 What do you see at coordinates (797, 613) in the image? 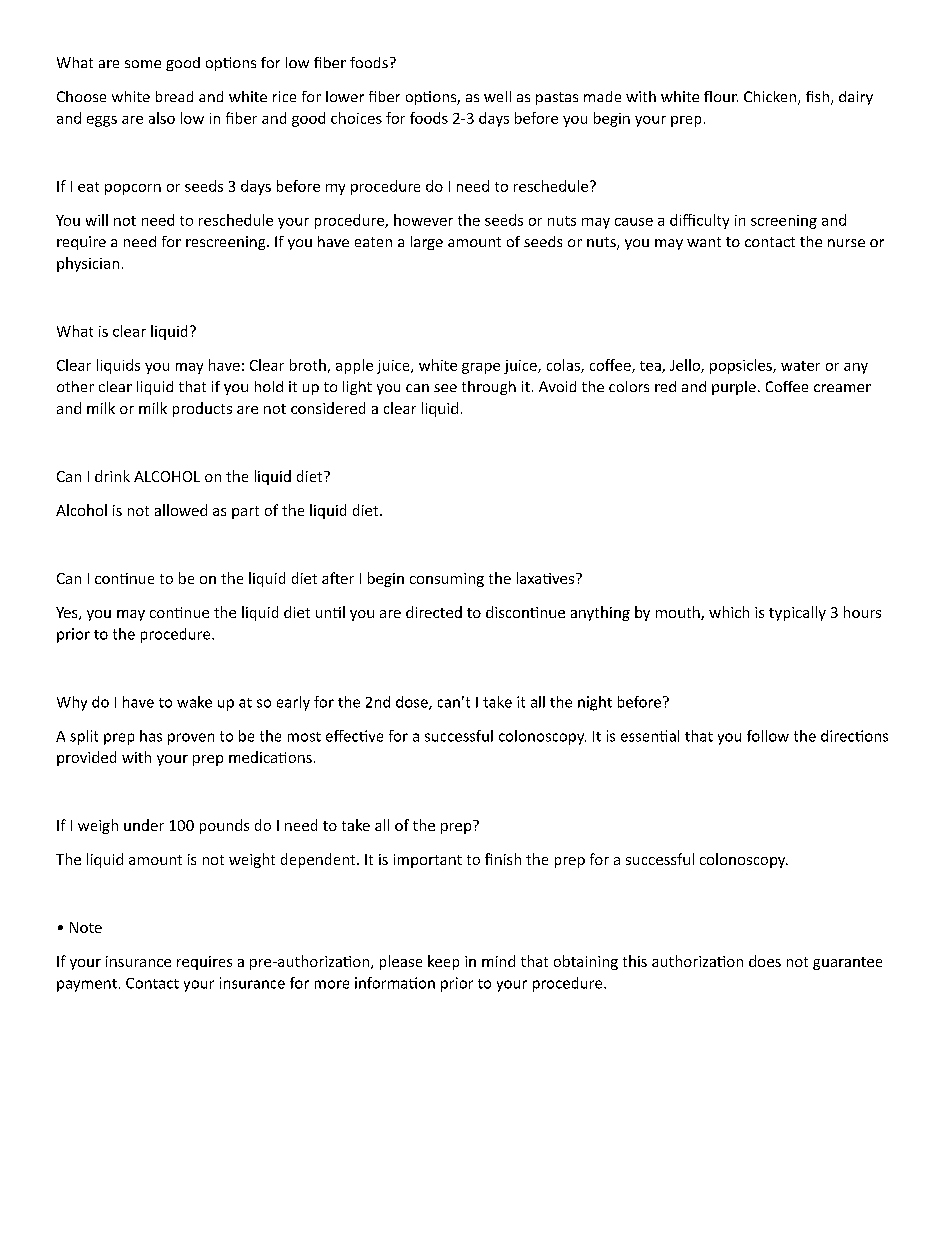
I see `typically` at bounding box center [797, 613].
